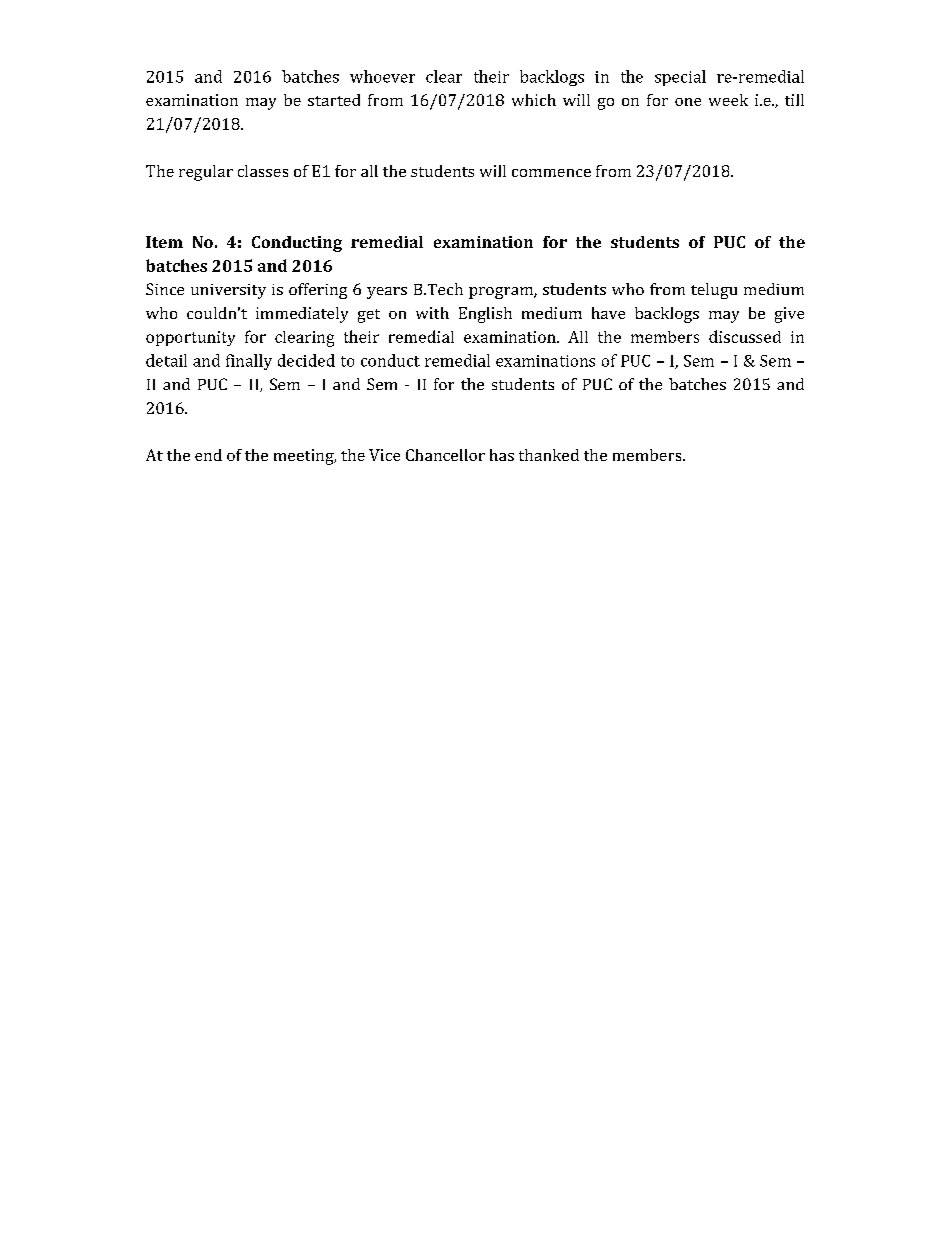 The width and height of the document is (952, 1233). I want to click on discussed, so click(745, 336).
